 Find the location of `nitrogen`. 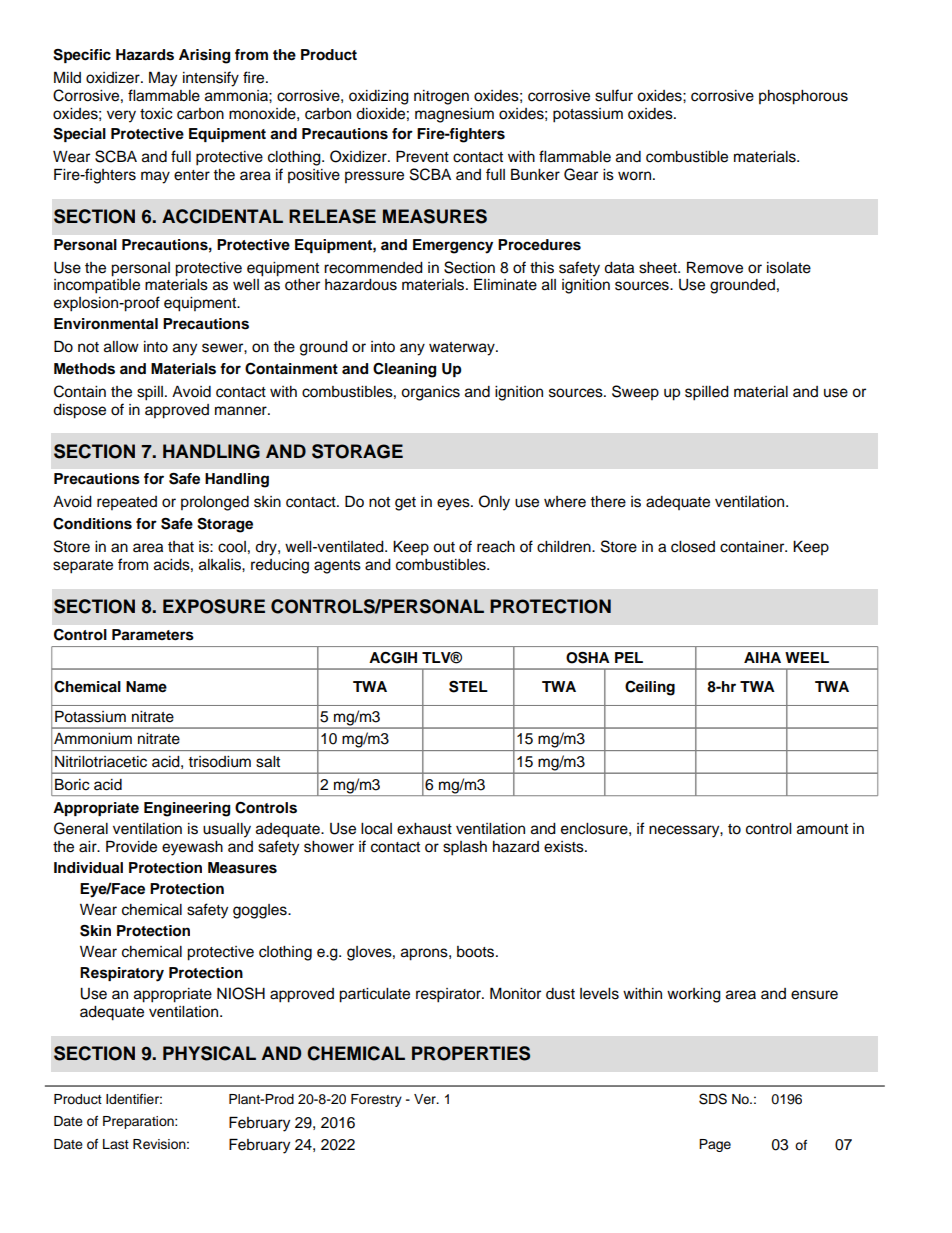

nitrogen is located at coordinates (441, 97).
